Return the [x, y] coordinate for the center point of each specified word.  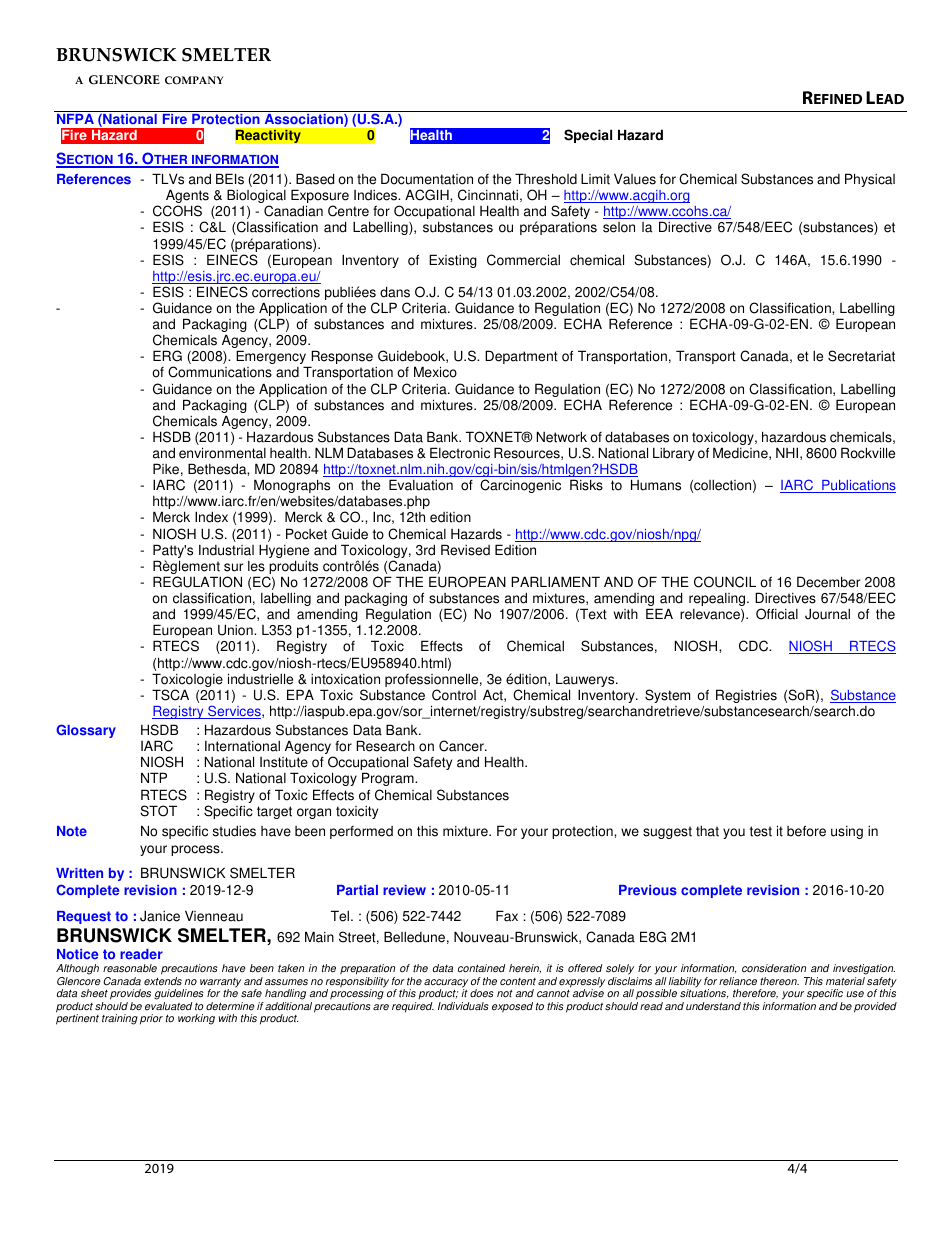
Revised [465, 550]
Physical [870, 180]
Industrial [226, 550]
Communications [220, 372]
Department [521, 357]
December [828, 582]
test [761, 831]
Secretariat [861, 356]
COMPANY [194, 80]
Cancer [462, 746]
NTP [154, 777]
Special [588, 136]
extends [163, 981]
